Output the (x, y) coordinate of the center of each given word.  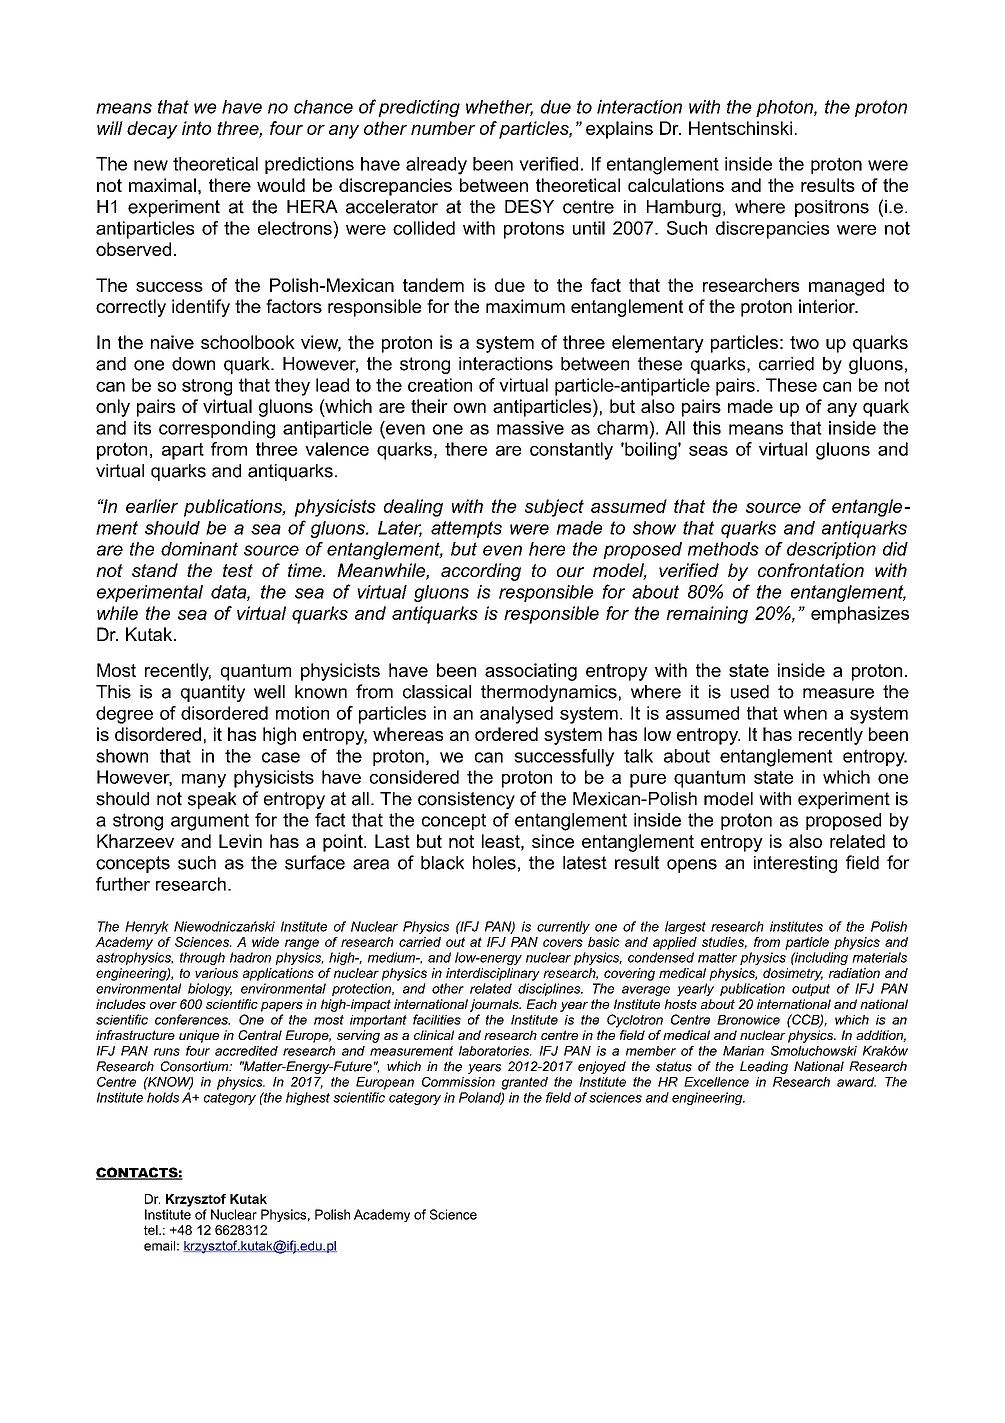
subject (554, 508)
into (196, 128)
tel (152, 1230)
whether (499, 108)
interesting (795, 864)
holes (494, 863)
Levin (240, 841)
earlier (152, 506)
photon (785, 108)
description (831, 550)
